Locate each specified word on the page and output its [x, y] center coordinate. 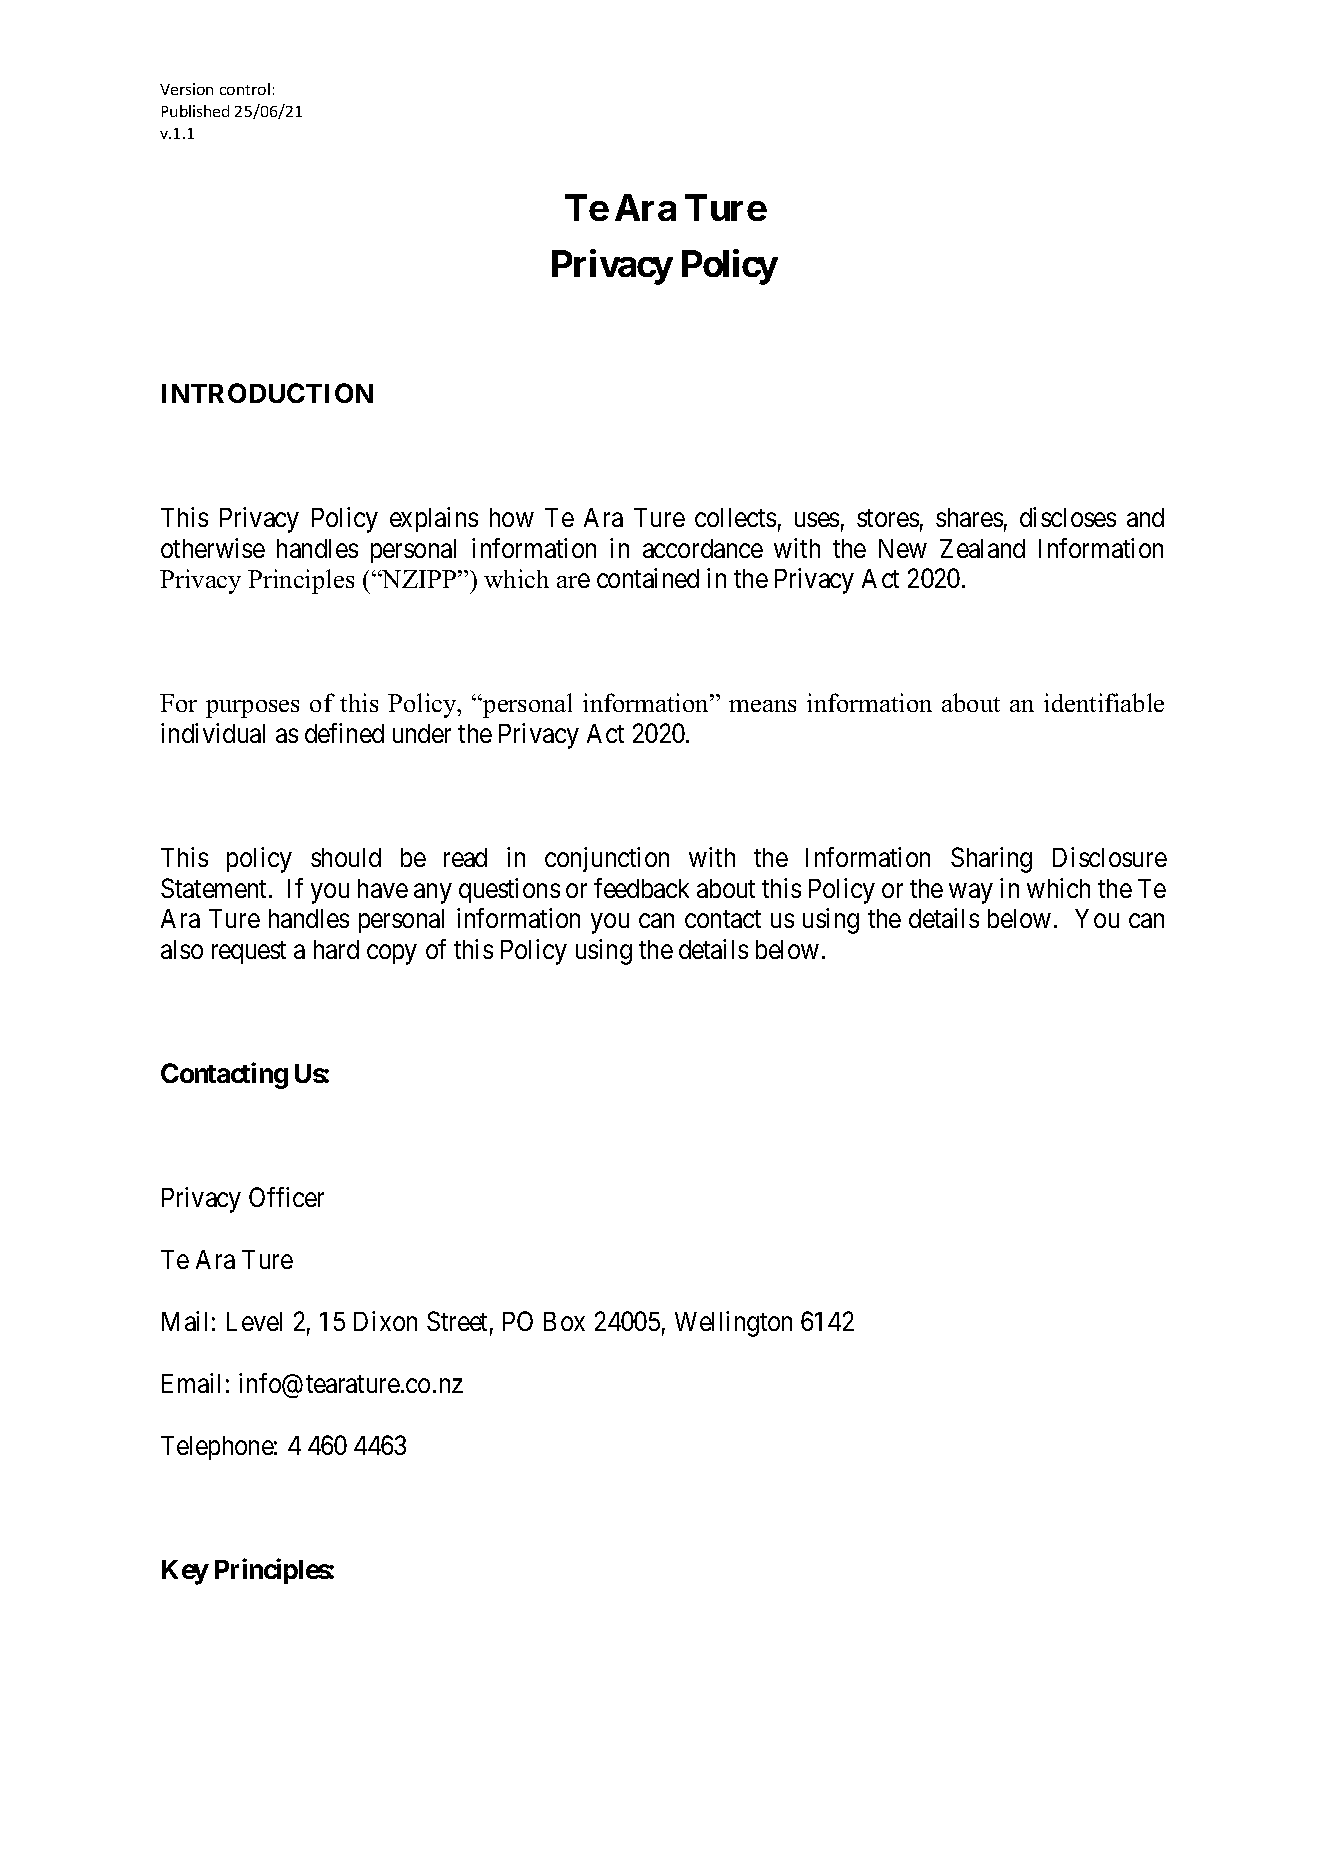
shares [969, 517]
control [245, 89]
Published [195, 111]
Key [185, 1572]
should [346, 857]
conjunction [607, 859]
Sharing [991, 860]
